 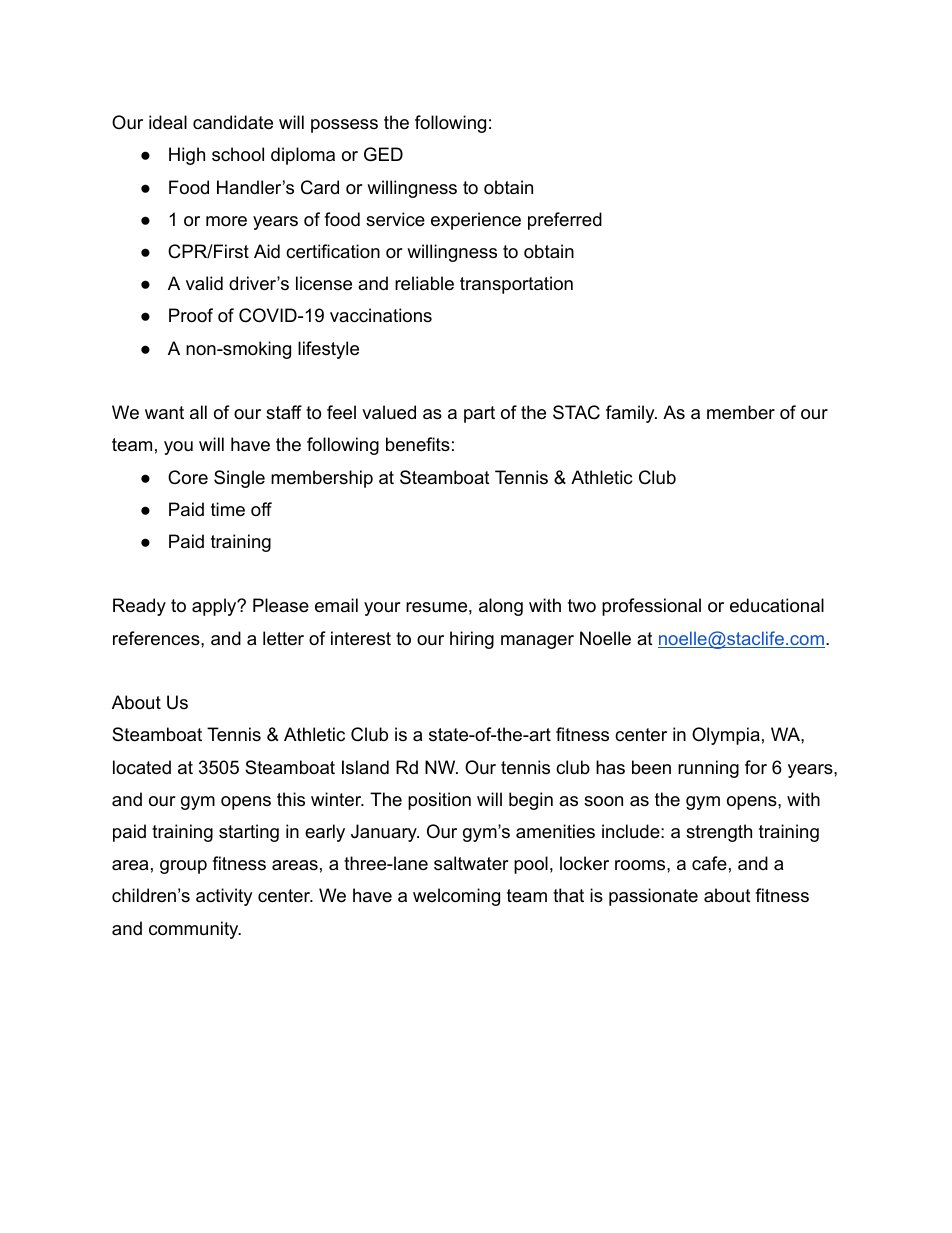 I want to click on GED, so click(x=383, y=154).
